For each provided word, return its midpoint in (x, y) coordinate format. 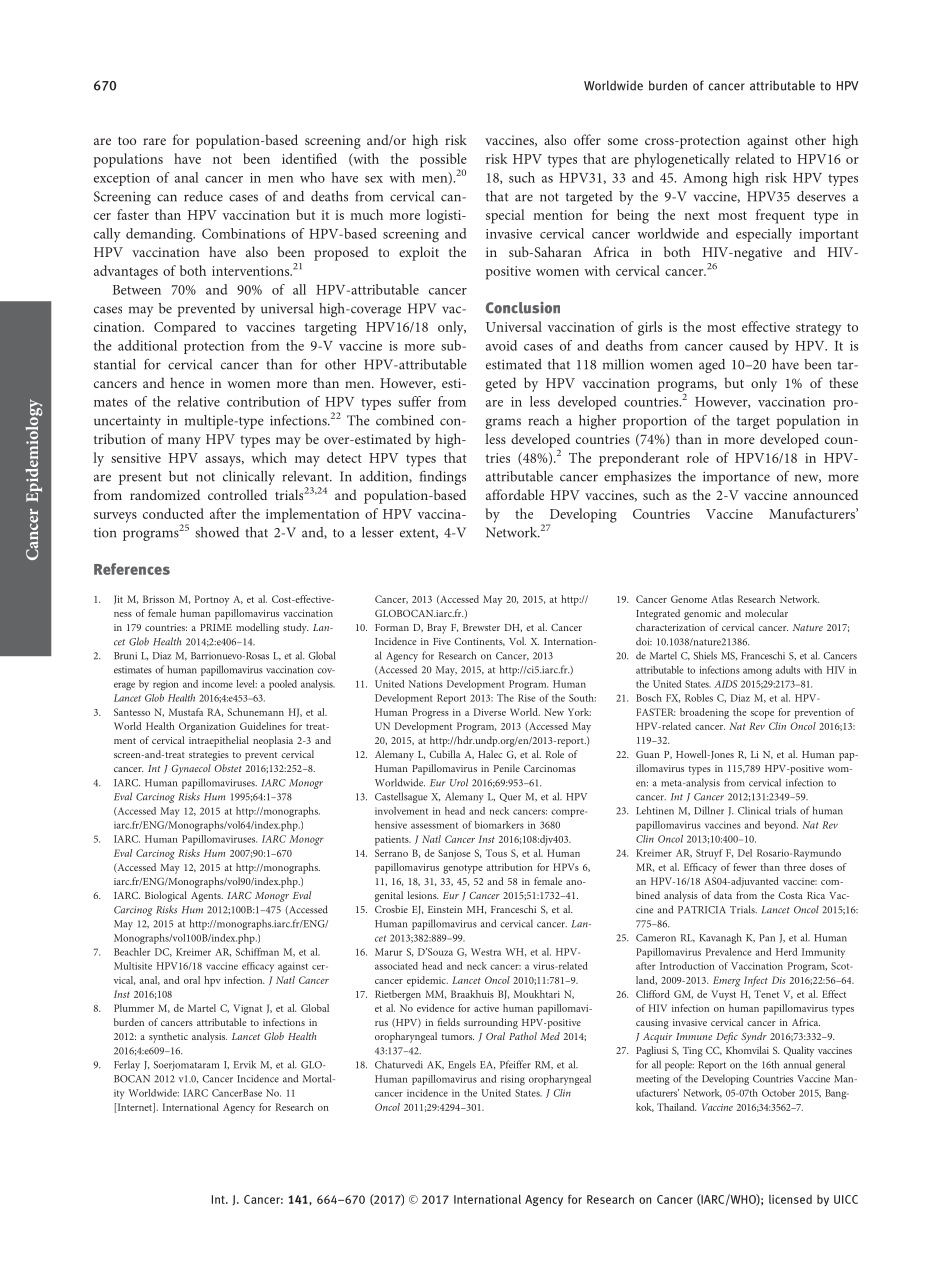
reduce (203, 196)
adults (787, 670)
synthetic (168, 1037)
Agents (207, 897)
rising (513, 1080)
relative (199, 401)
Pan (767, 938)
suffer (414, 401)
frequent (780, 216)
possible (443, 161)
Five (442, 641)
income (217, 684)
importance (736, 478)
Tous (496, 853)
